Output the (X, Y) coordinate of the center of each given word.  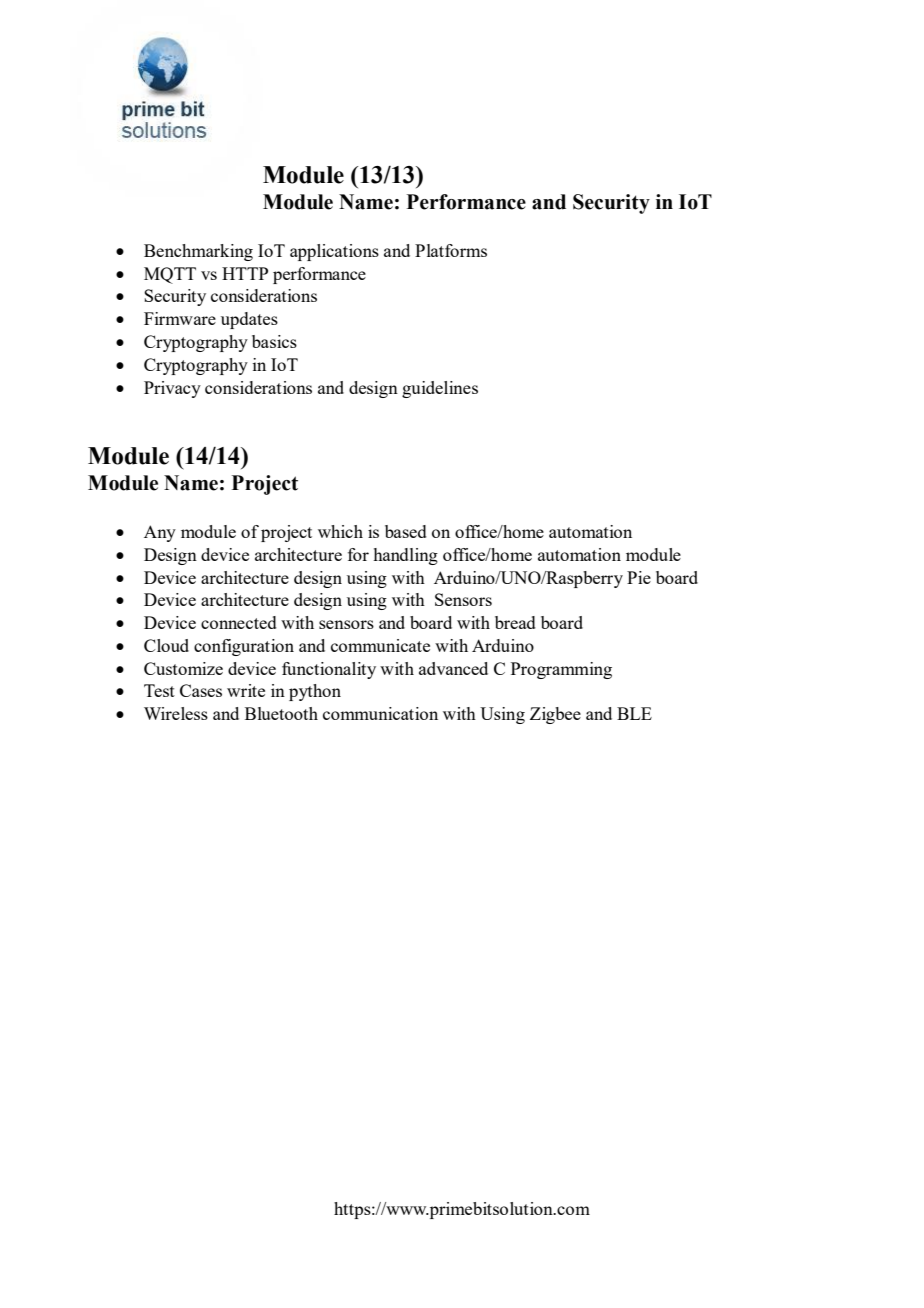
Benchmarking (198, 252)
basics (274, 341)
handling (405, 556)
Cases (201, 690)
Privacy (172, 389)
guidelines (440, 389)
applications (334, 252)
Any (160, 533)
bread (515, 622)
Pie (639, 577)
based (406, 531)
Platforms (451, 250)
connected (239, 622)
